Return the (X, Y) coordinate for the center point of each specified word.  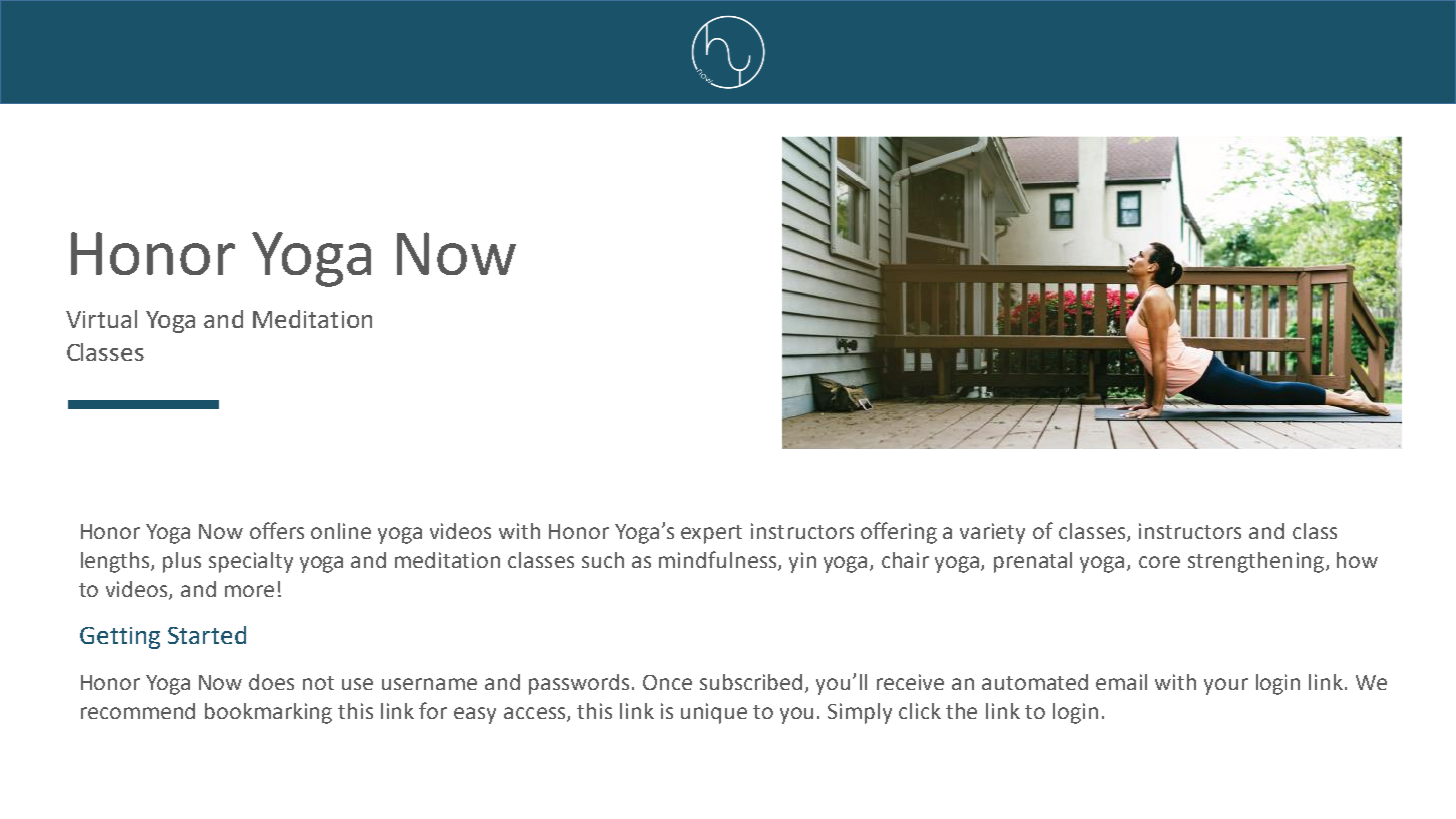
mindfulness (719, 561)
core (1159, 562)
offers (277, 530)
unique (714, 713)
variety (992, 533)
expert (711, 534)
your (1226, 686)
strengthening (1256, 562)
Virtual (101, 319)
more (249, 591)
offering (899, 533)
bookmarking (268, 713)
